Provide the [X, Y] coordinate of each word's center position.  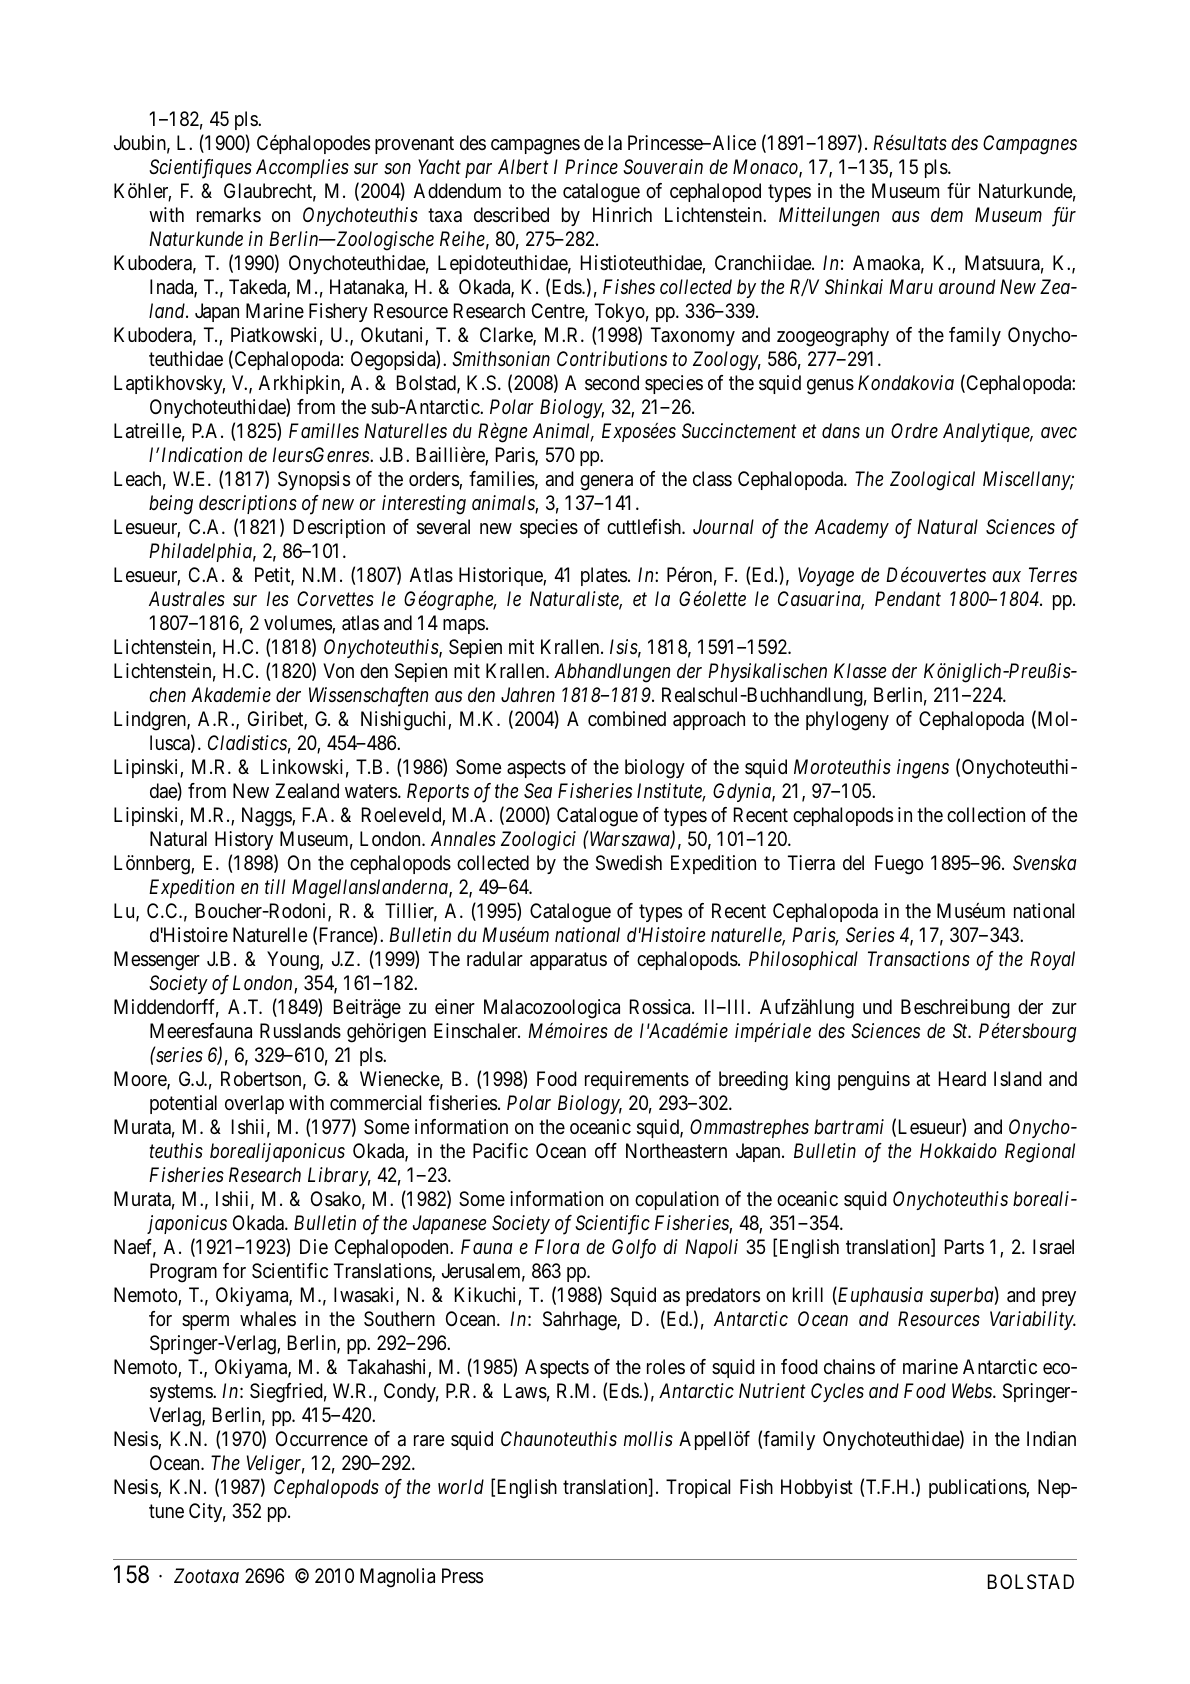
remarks [229, 215]
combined [627, 718]
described [511, 215]
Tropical [698, 1488]
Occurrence [322, 1439]
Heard [962, 1079]
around [967, 287]
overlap [254, 1104]
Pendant [908, 598]
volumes [298, 624]
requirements [637, 1080]
